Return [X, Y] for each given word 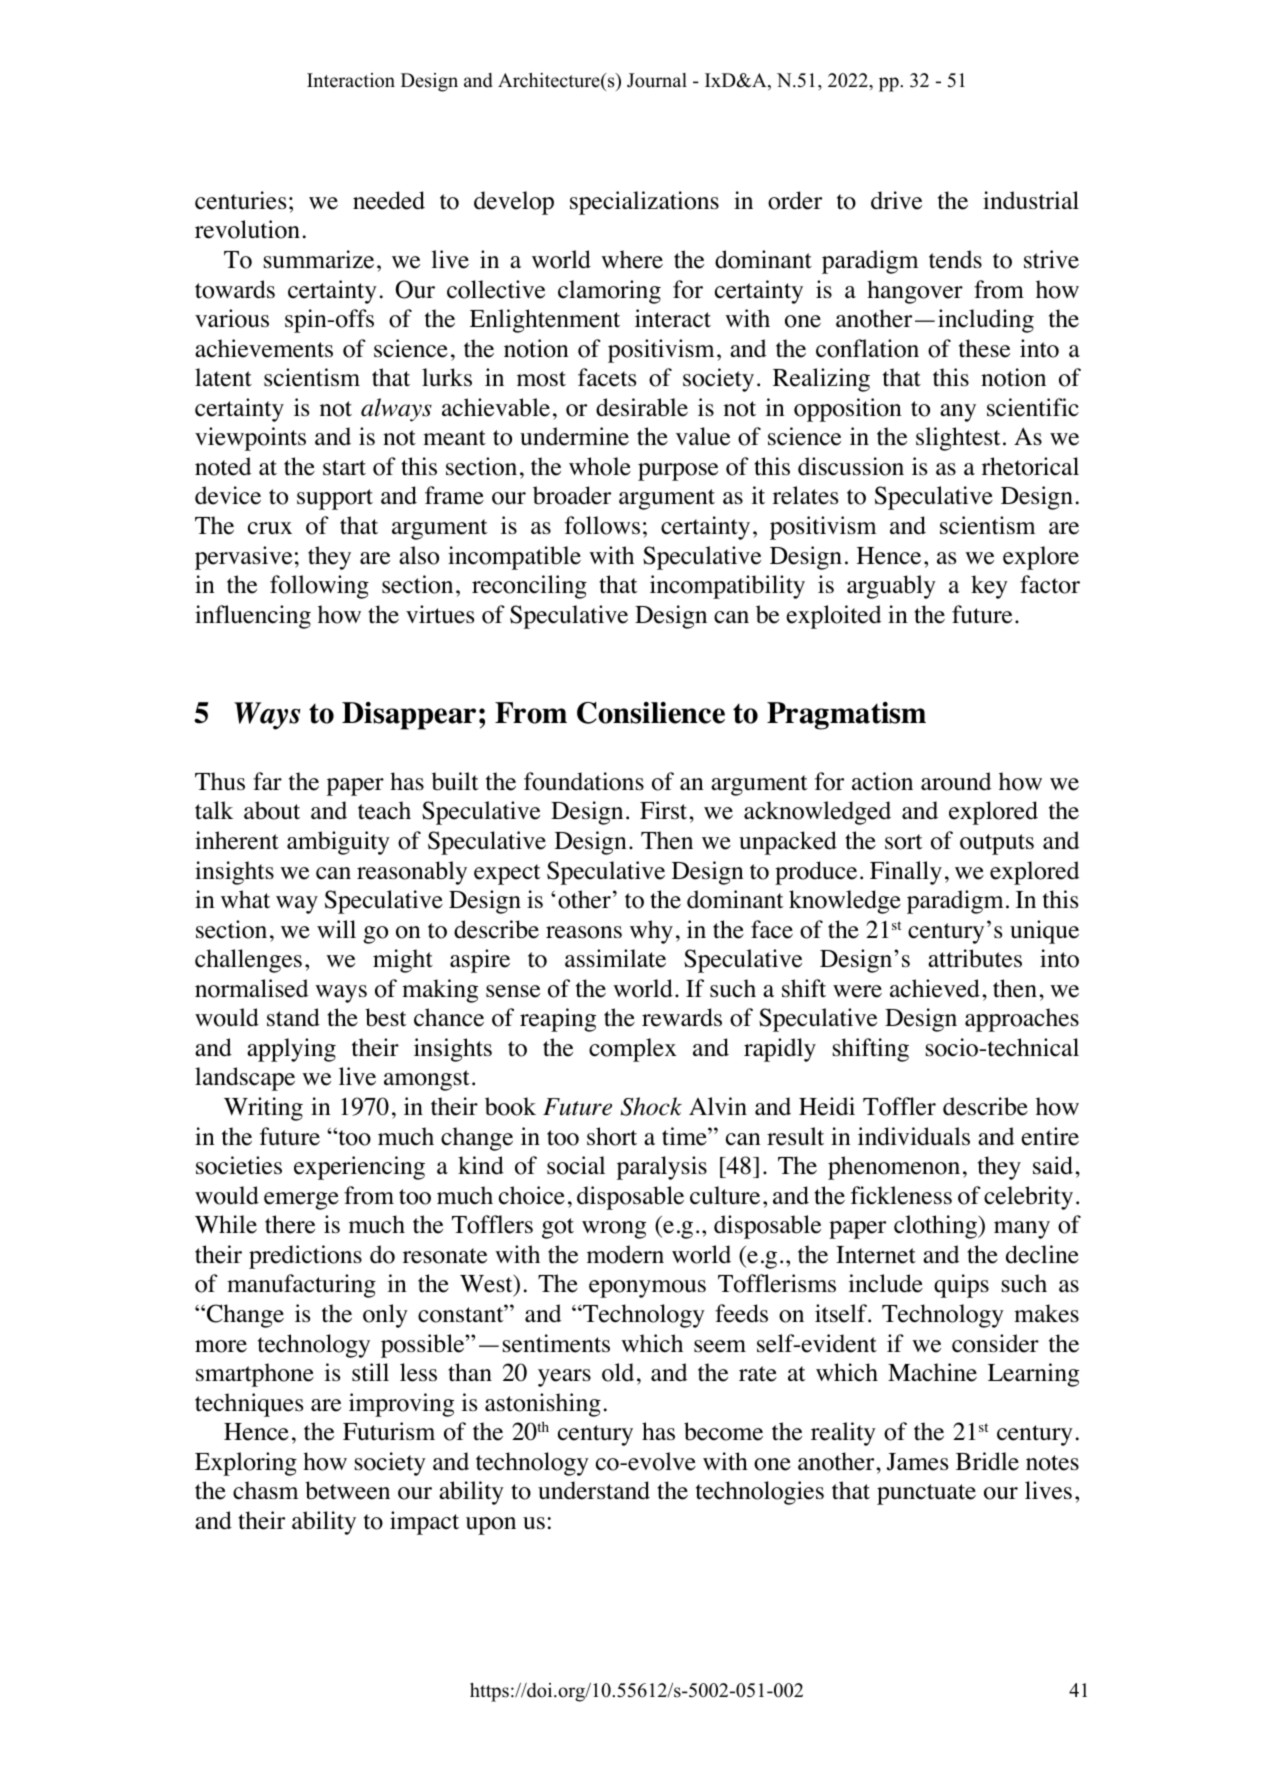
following [319, 587]
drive [896, 200]
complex [633, 1050]
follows [602, 525]
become [723, 1431]
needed [389, 200]
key [989, 587]
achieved [935, 988]
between [347, 1490]
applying [291, 1050]
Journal [657, 80]
